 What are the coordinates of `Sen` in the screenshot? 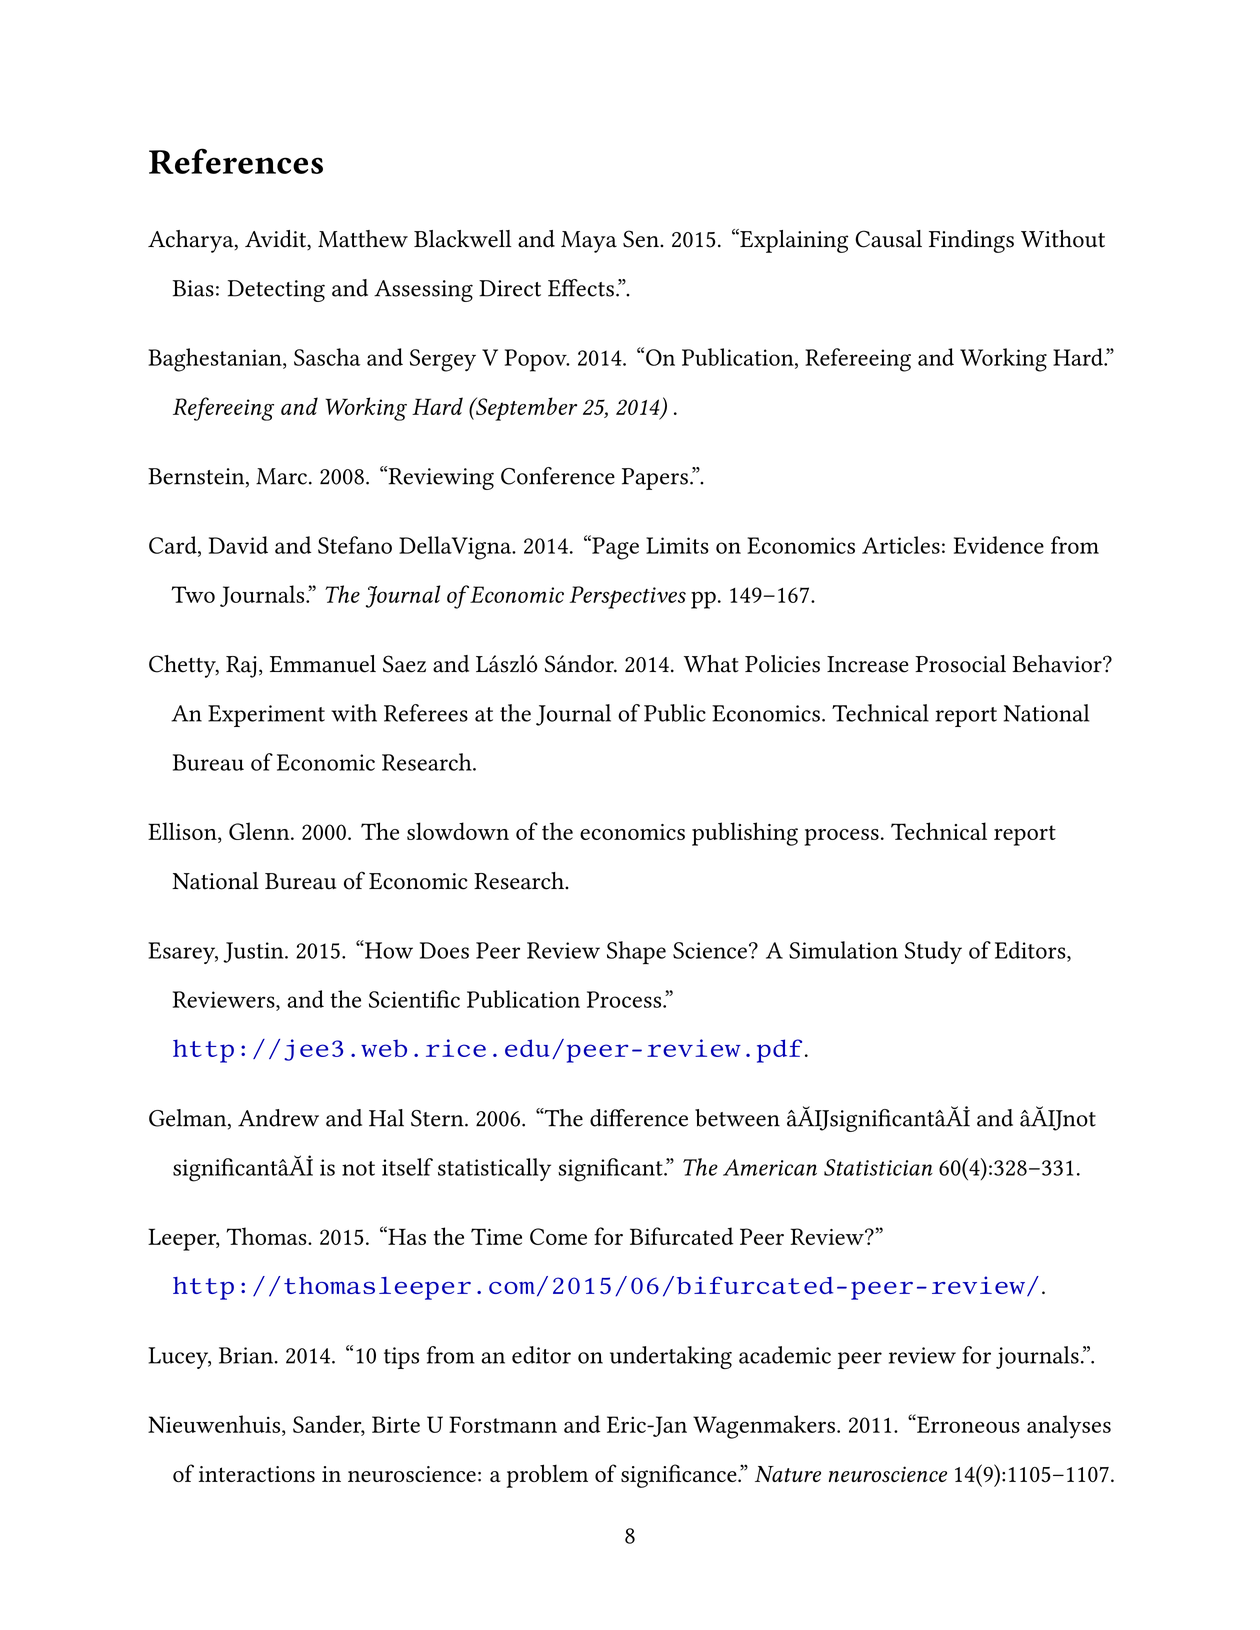 It's located at (642, 239).
